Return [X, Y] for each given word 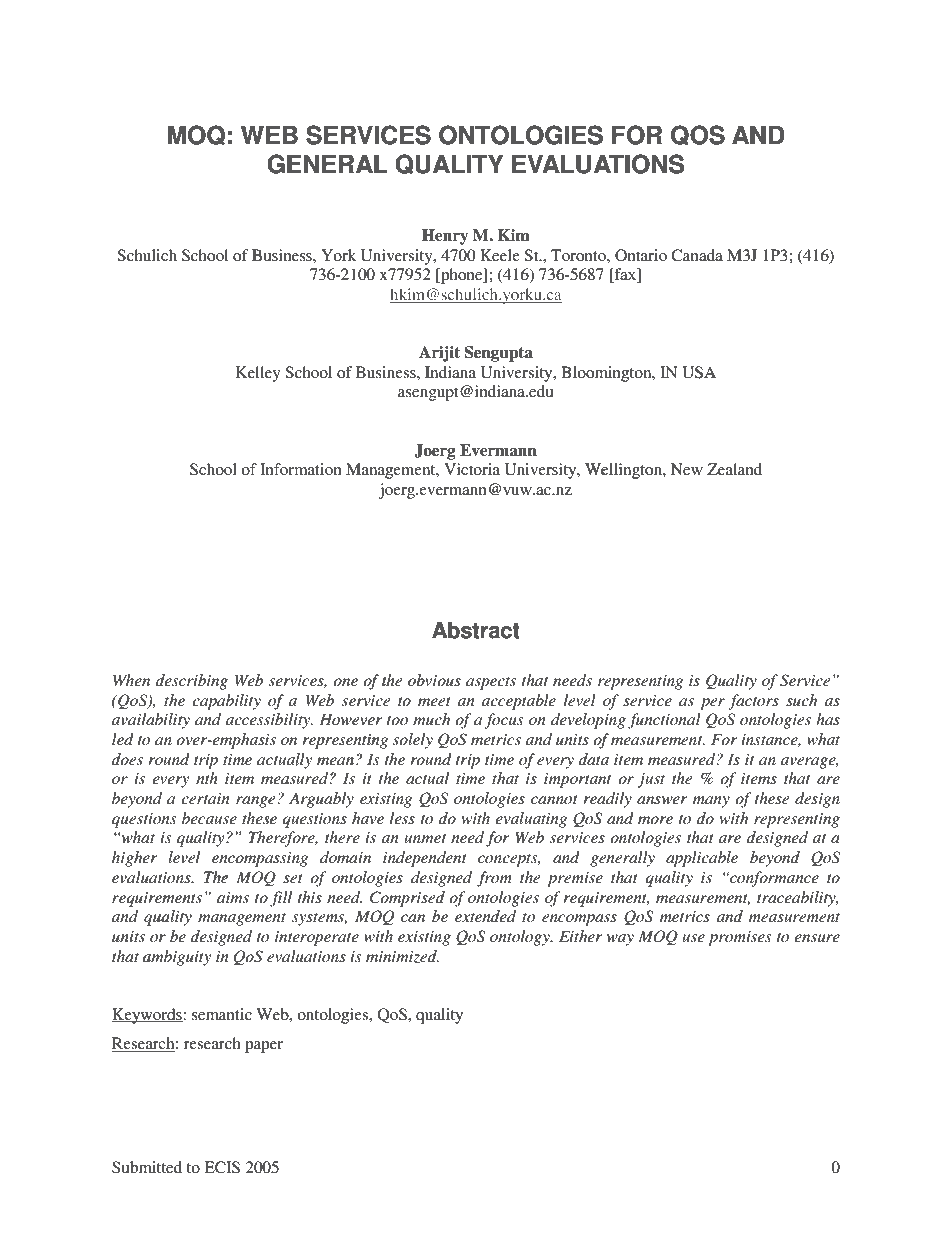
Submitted [147, 1167]
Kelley [258, 374]
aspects [491, 683]
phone [462, 276]
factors [753, 702]
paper [264, 1047]
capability [226, 702]
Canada [697, 255]
